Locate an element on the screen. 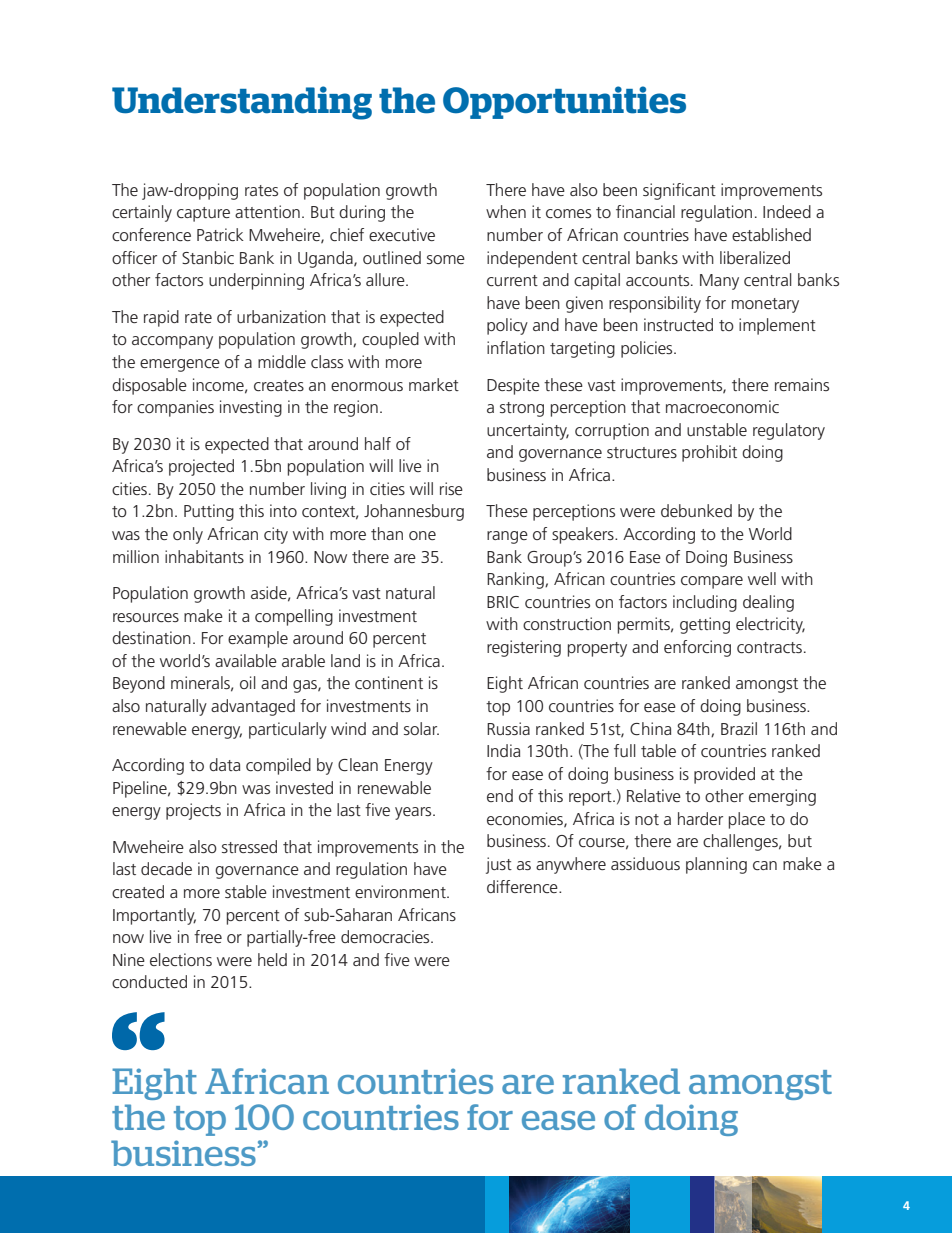  inhabitants is located at coordinates (204, 556).
